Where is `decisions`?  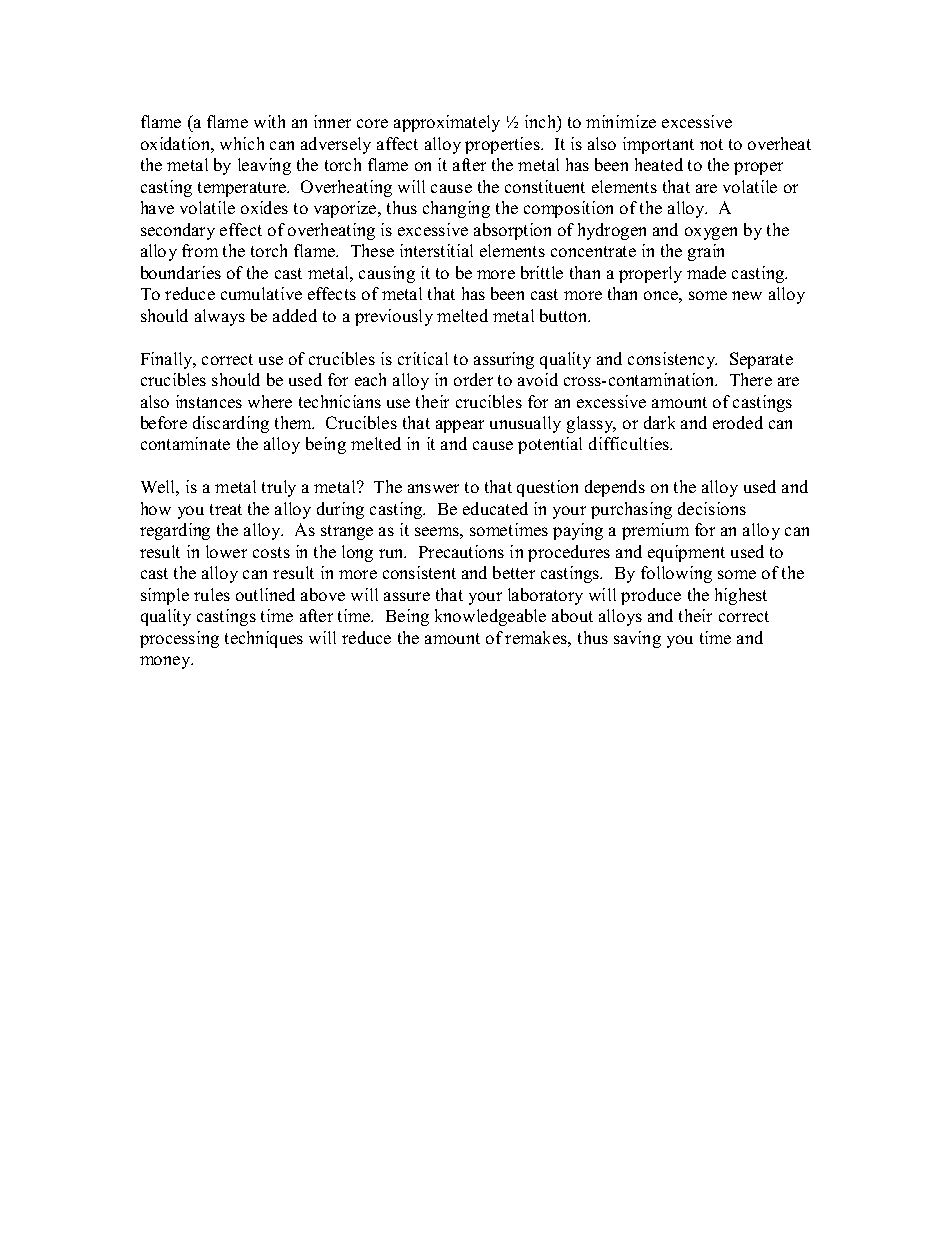 decisions is located at coordinates (712, 508).
